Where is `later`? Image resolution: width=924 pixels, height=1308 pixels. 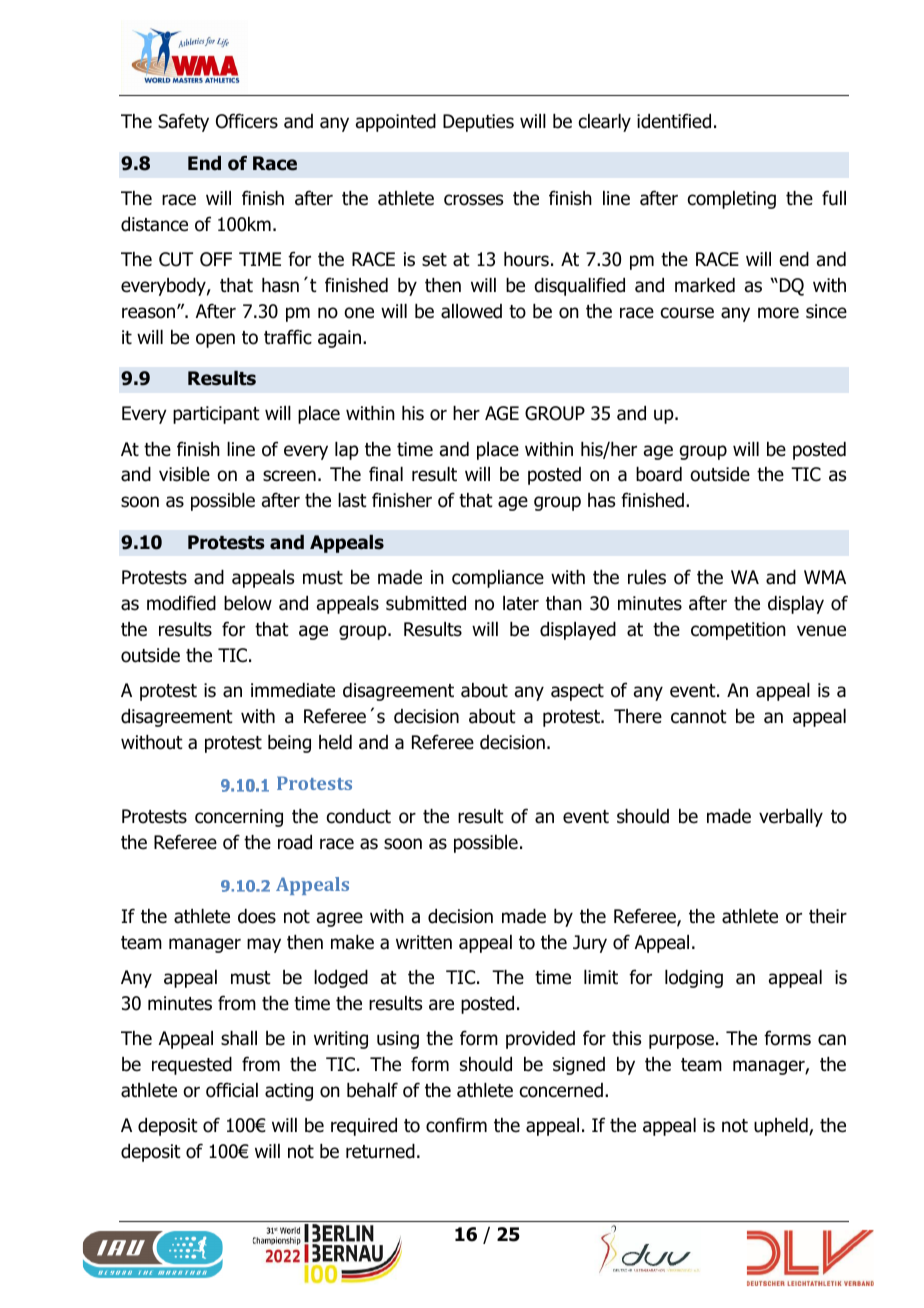 later is located at coordinates (521, 603).
